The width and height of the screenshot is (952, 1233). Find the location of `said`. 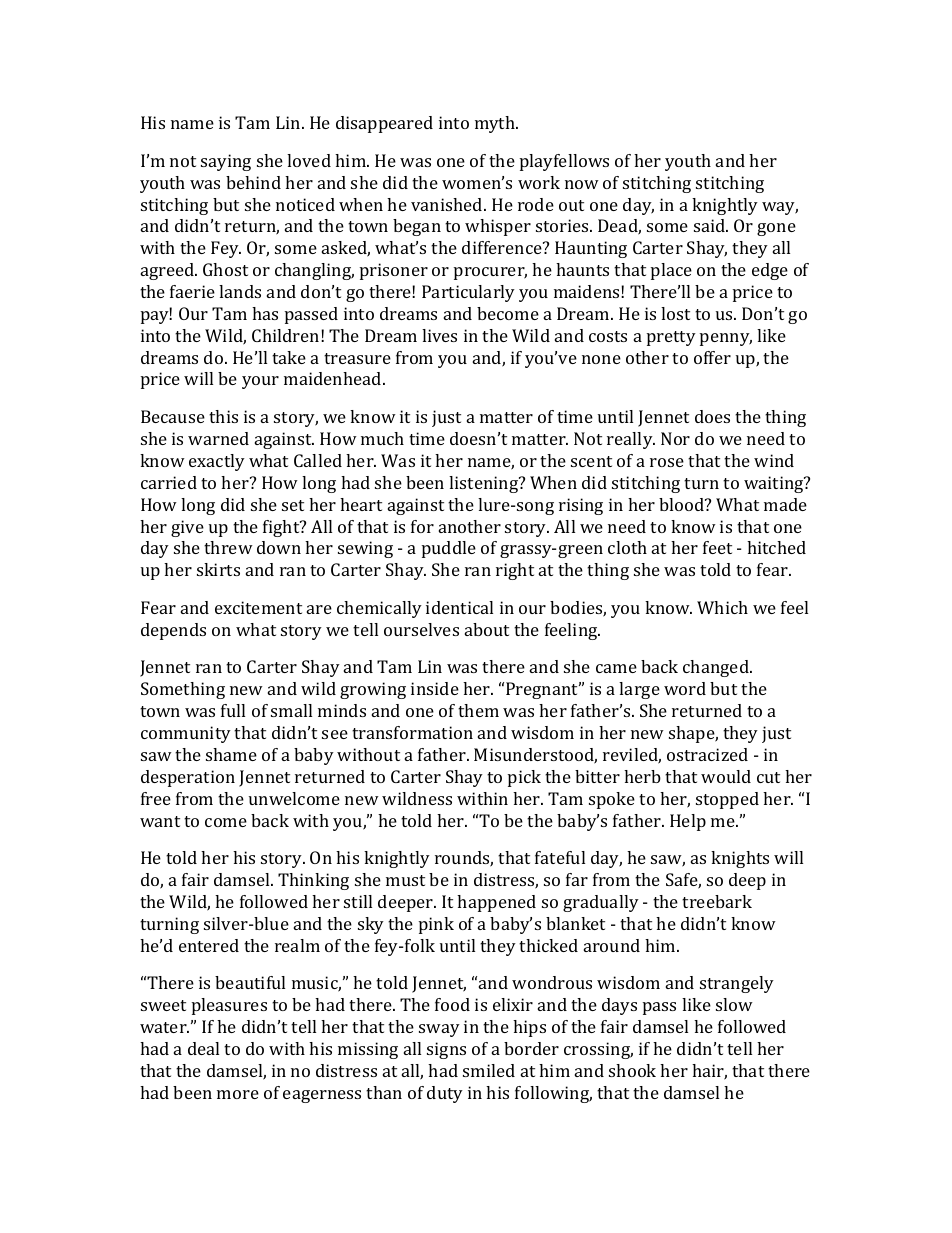

said is located at coordinates (711, 225).
